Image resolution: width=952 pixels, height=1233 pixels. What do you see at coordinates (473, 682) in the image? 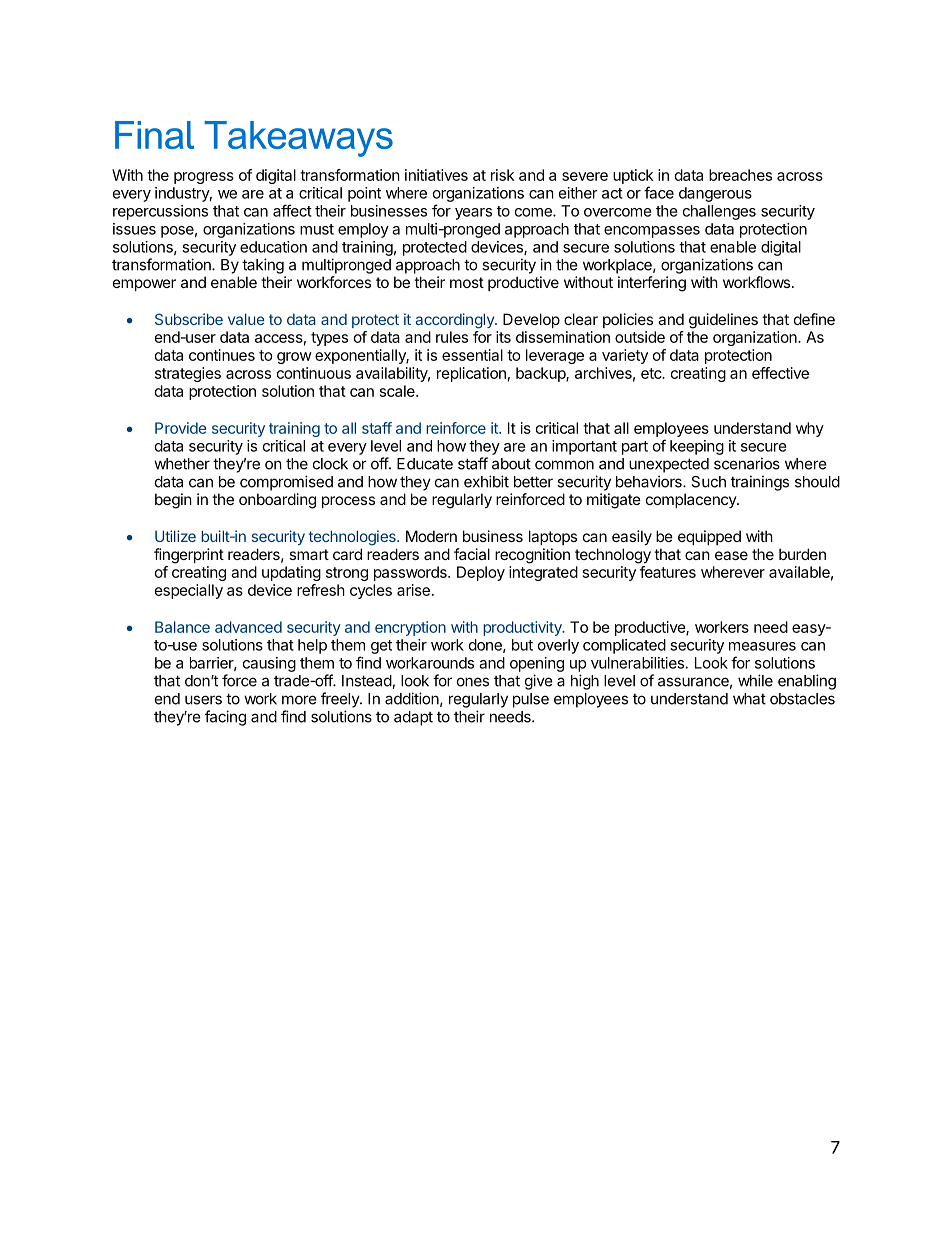
I see `ones` at bounding box center [473, 682].
